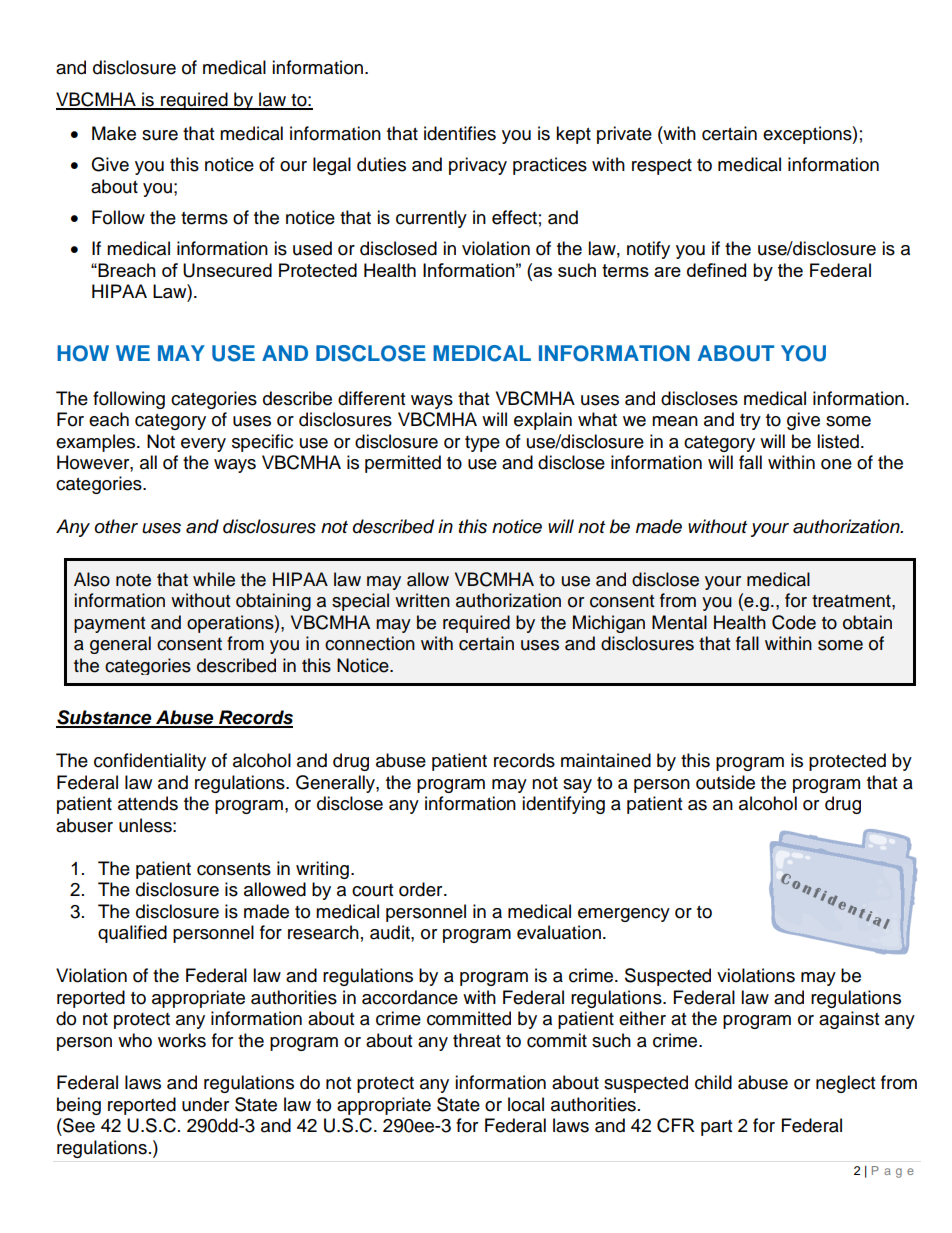 The image size is (952, 1233). Describe the element at coordinates (114, 133) in the document. I see `Make` at that location.
